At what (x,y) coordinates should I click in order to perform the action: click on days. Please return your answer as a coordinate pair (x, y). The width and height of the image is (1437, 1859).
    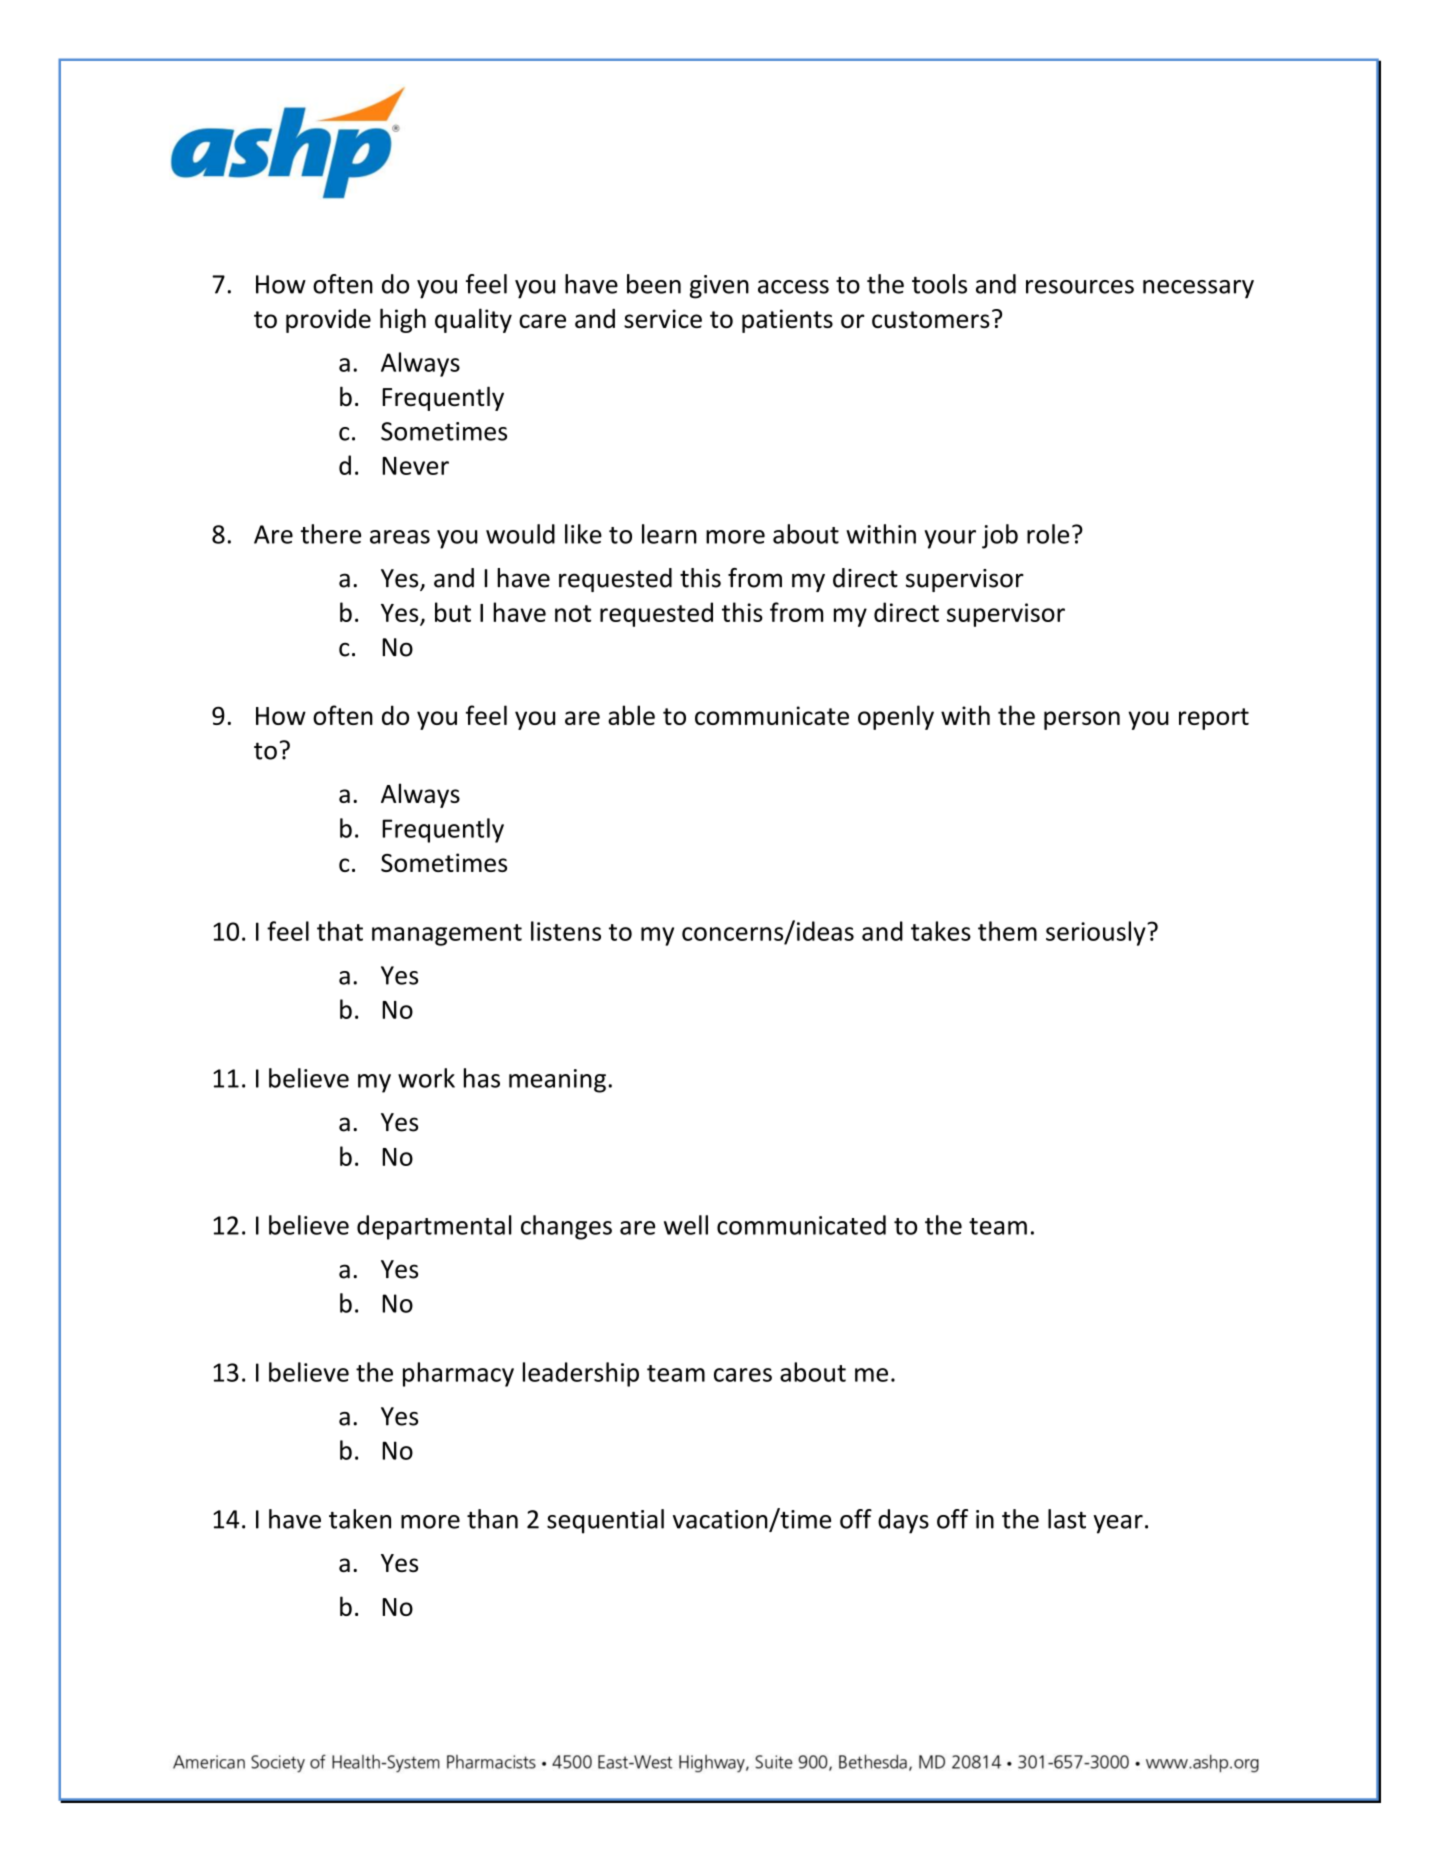
    Looking at the image, I should click on (903, 1521).
